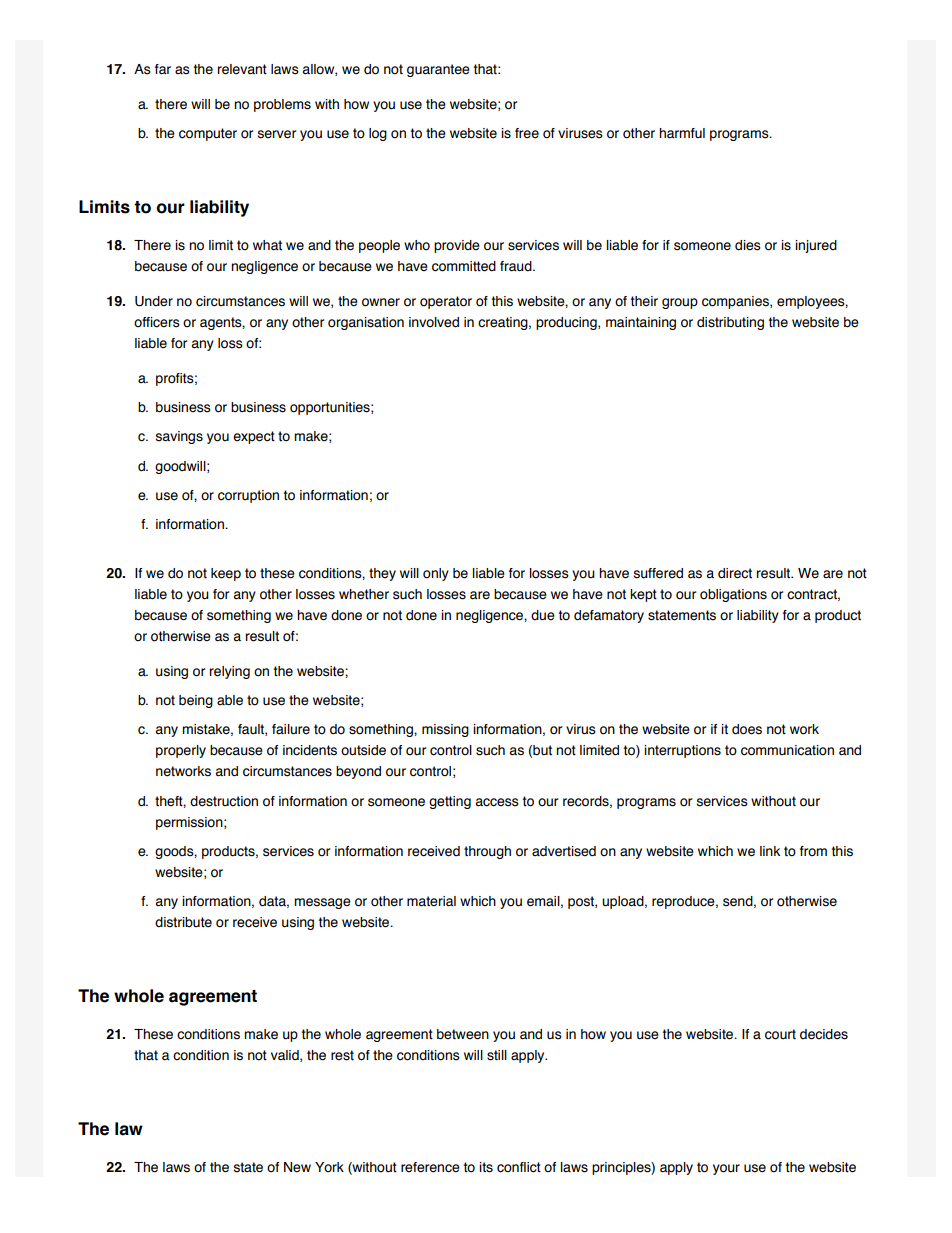 The height and width of the page is (1233, 952). What do you see at coordinates (730, 323) in the page?
I see `distributing` at bounding box center [730, 323].
